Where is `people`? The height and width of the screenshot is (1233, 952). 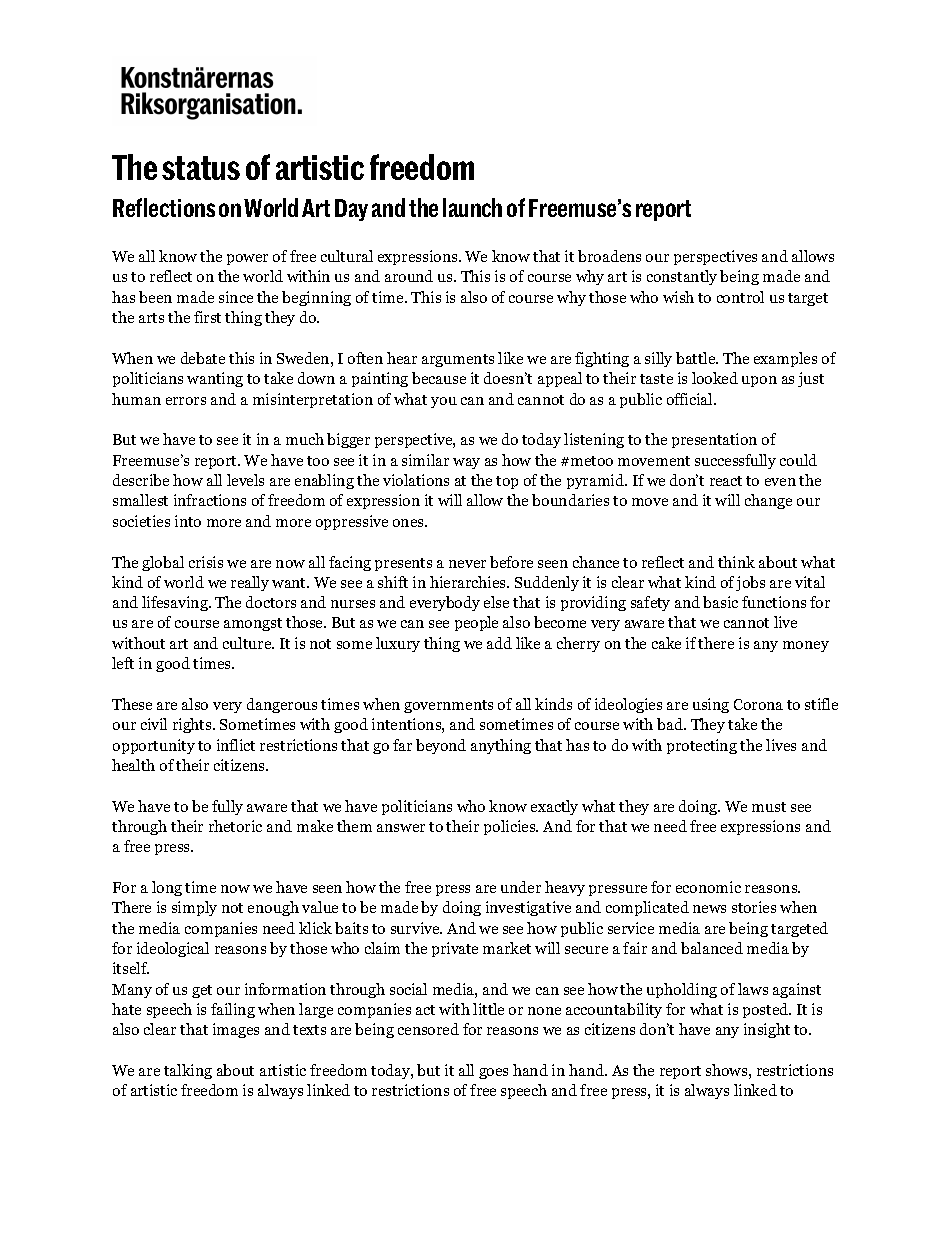
people is located at coordinates (476, 623).
